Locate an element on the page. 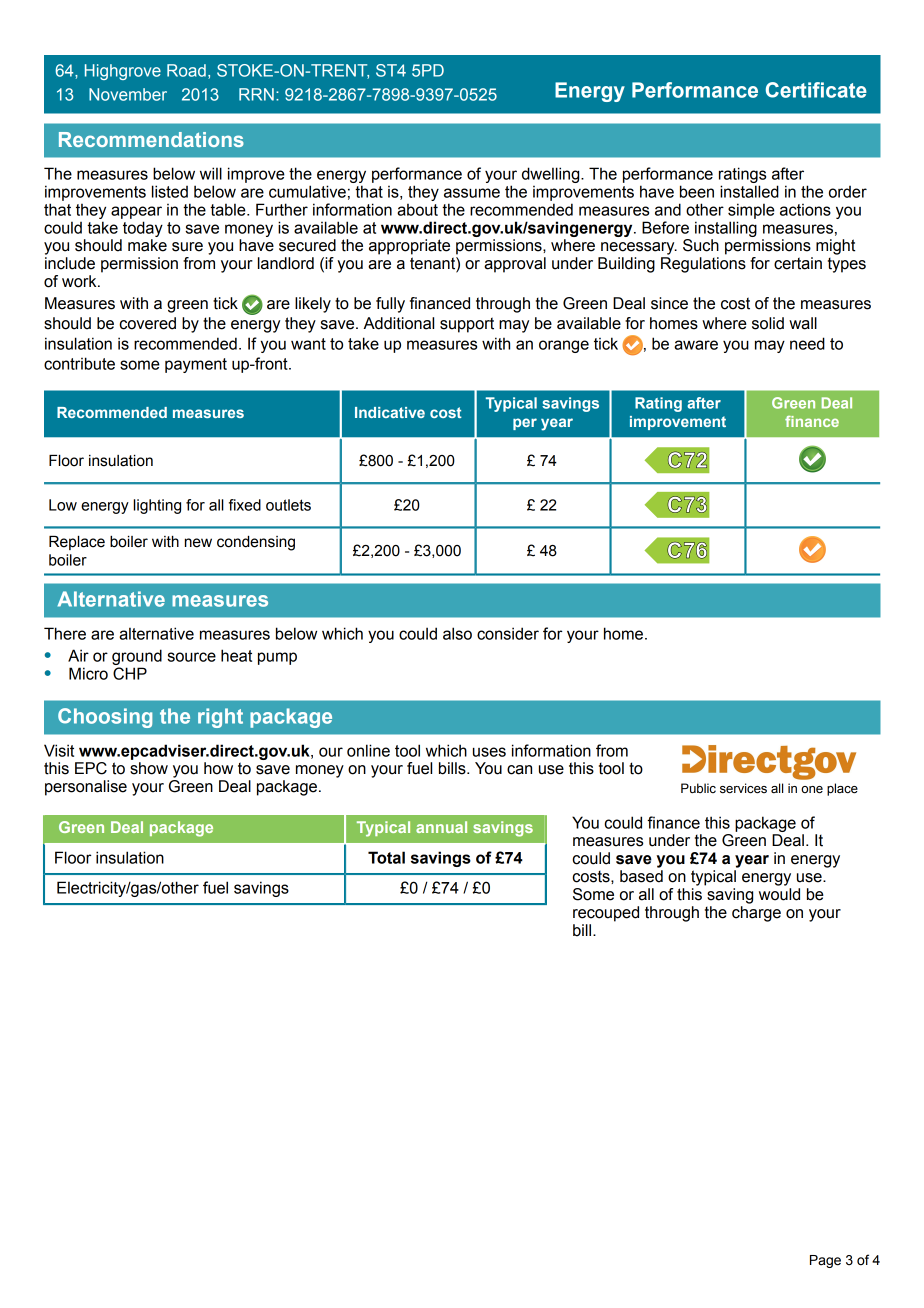 The height and width of the page is (1308, 924). assume is located at coordinates (472, 193).
